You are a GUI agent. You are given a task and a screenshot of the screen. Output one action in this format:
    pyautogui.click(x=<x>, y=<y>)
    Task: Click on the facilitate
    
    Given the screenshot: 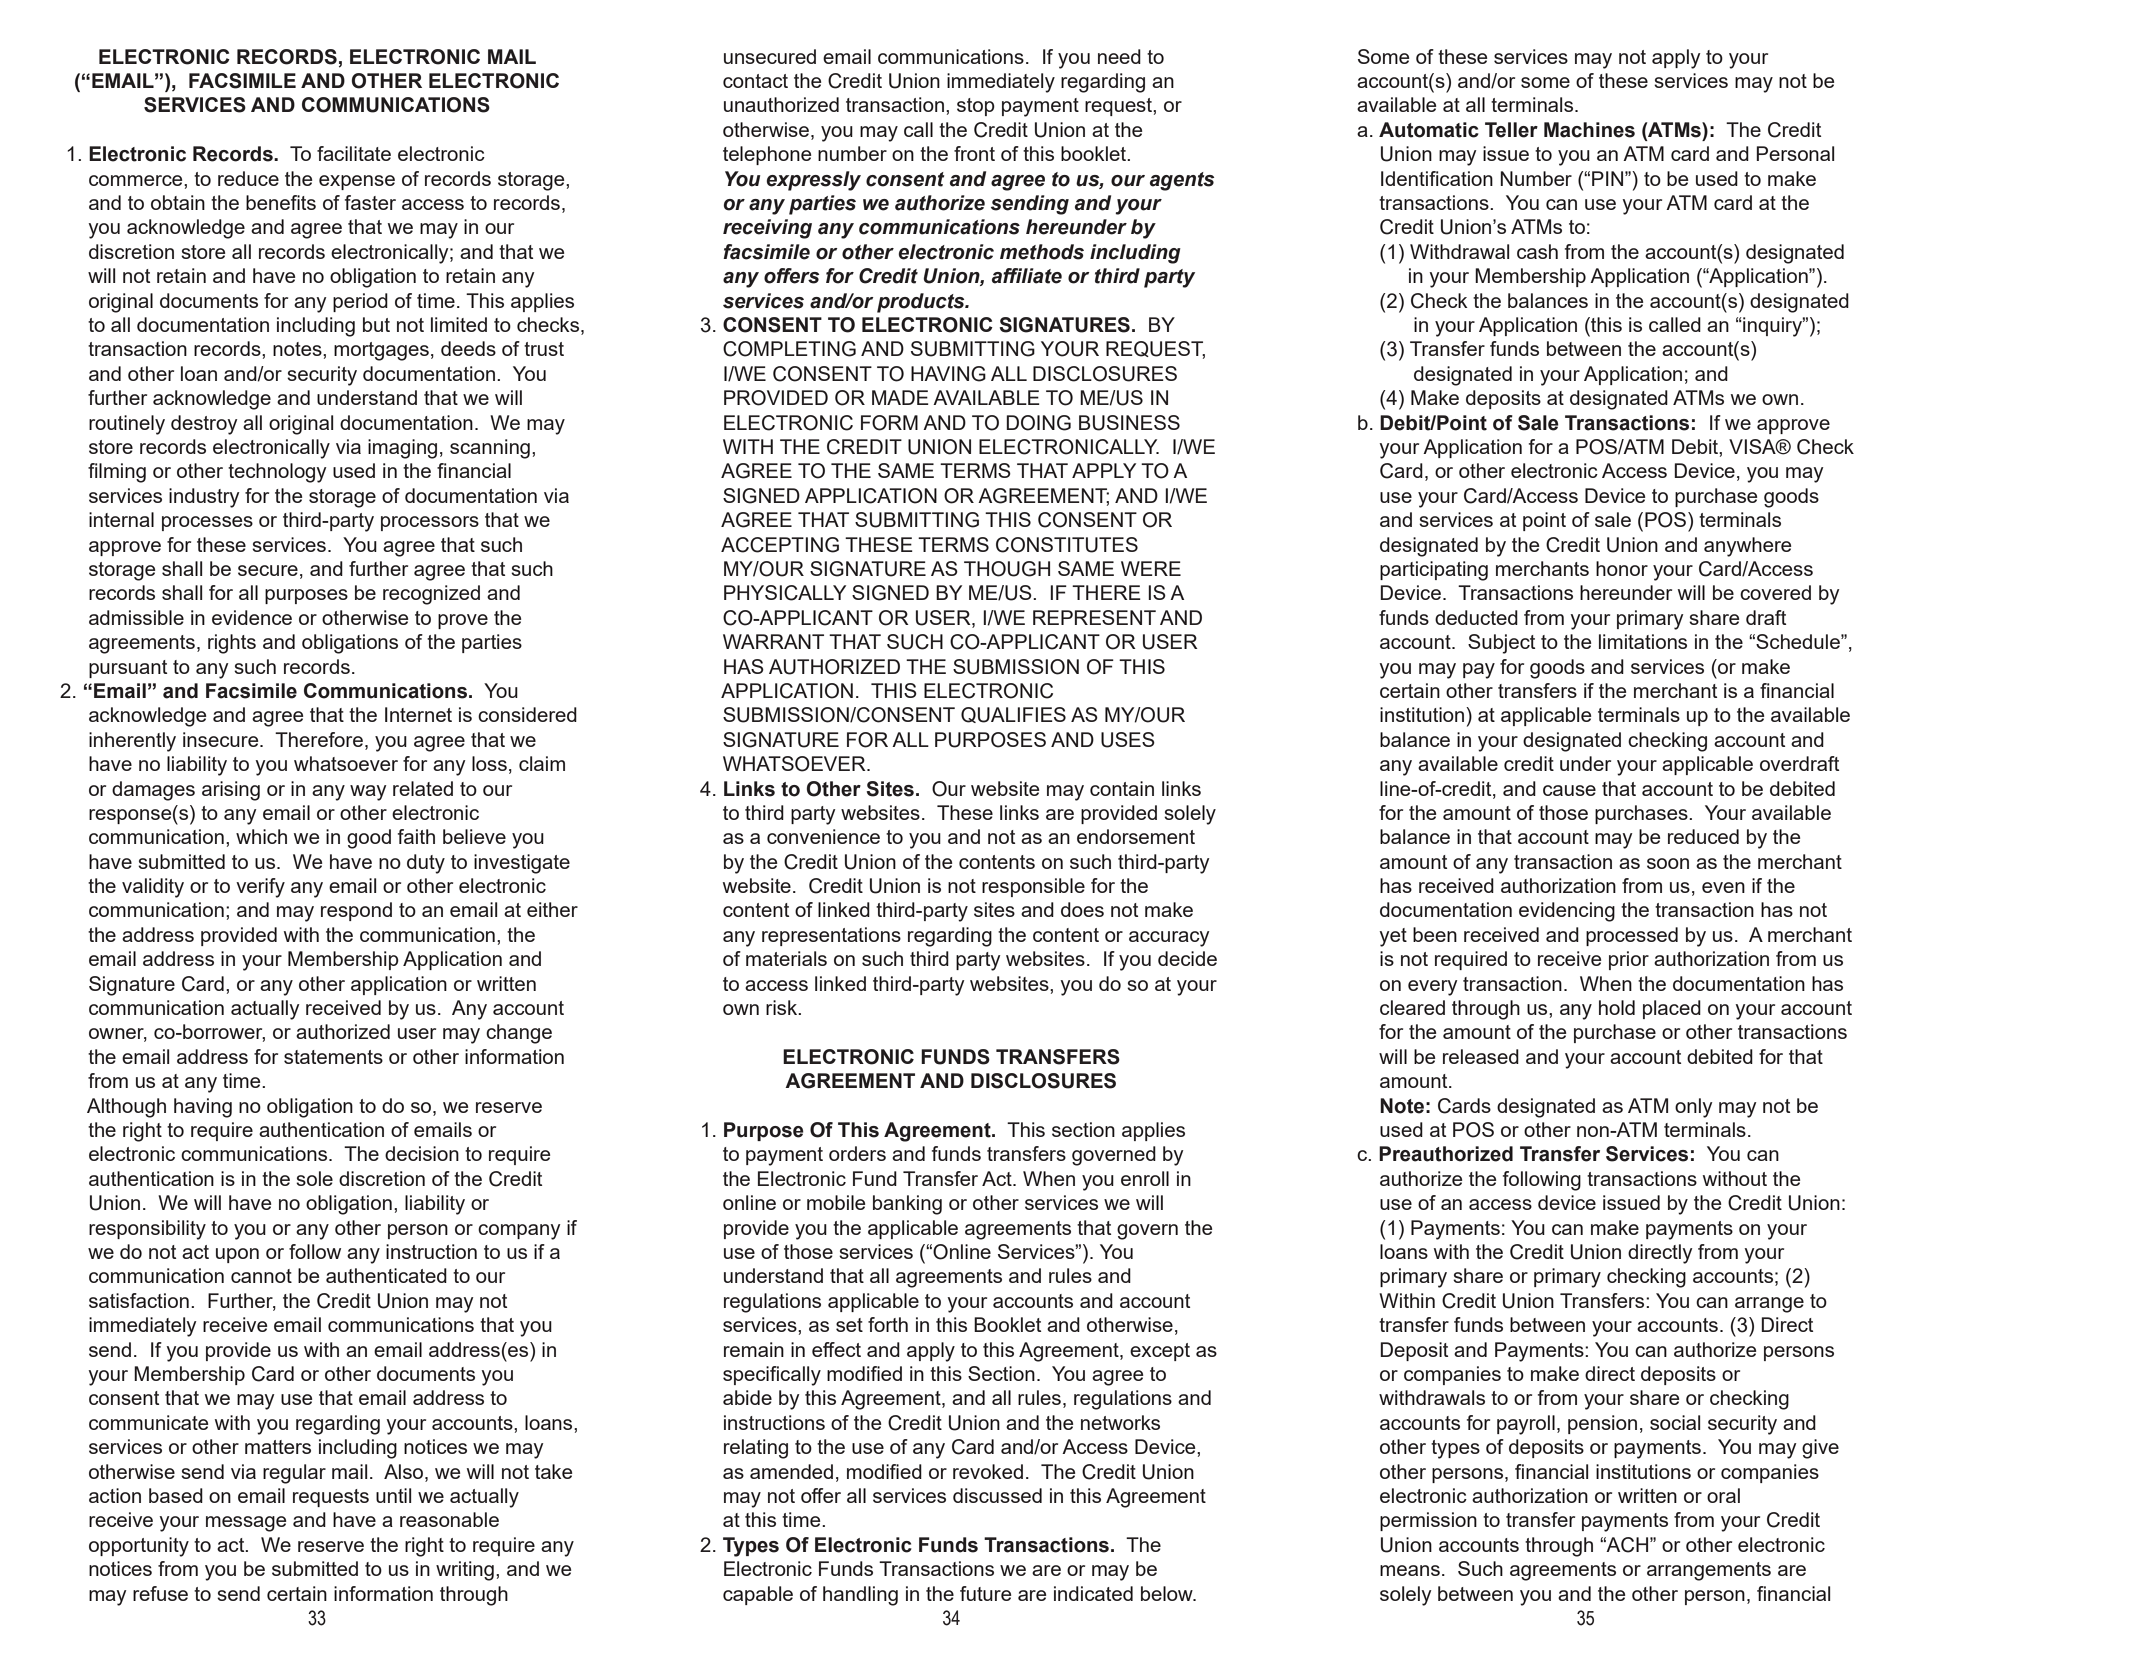 What is the action you would take?
    pyautogui.click(x=354, y=153)
